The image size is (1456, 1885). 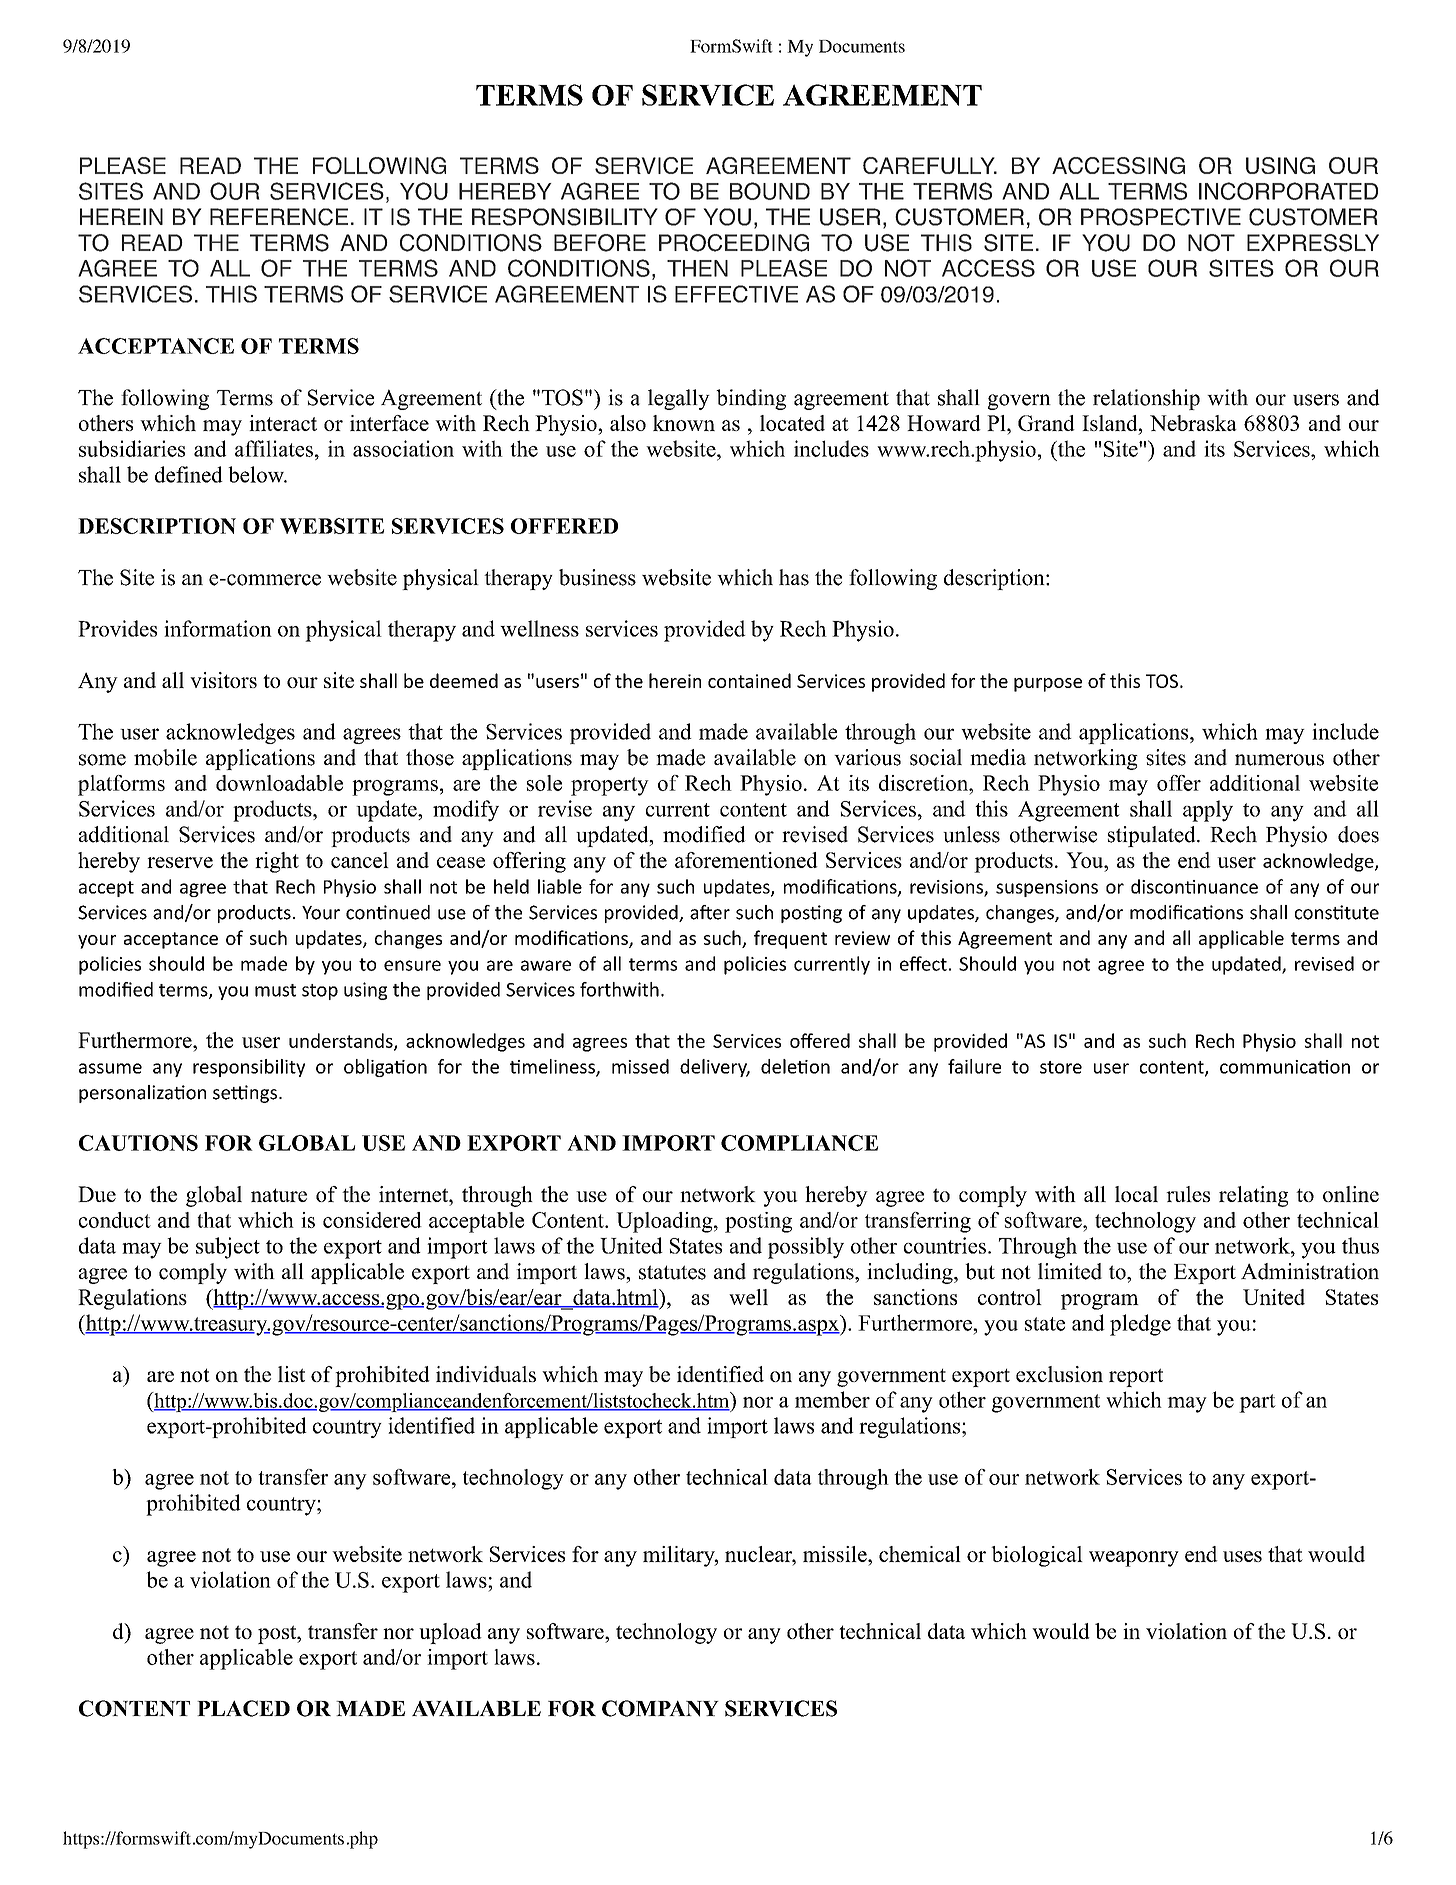 I want to click on PROSPECTIVE, so click(x=1161, y=217).
